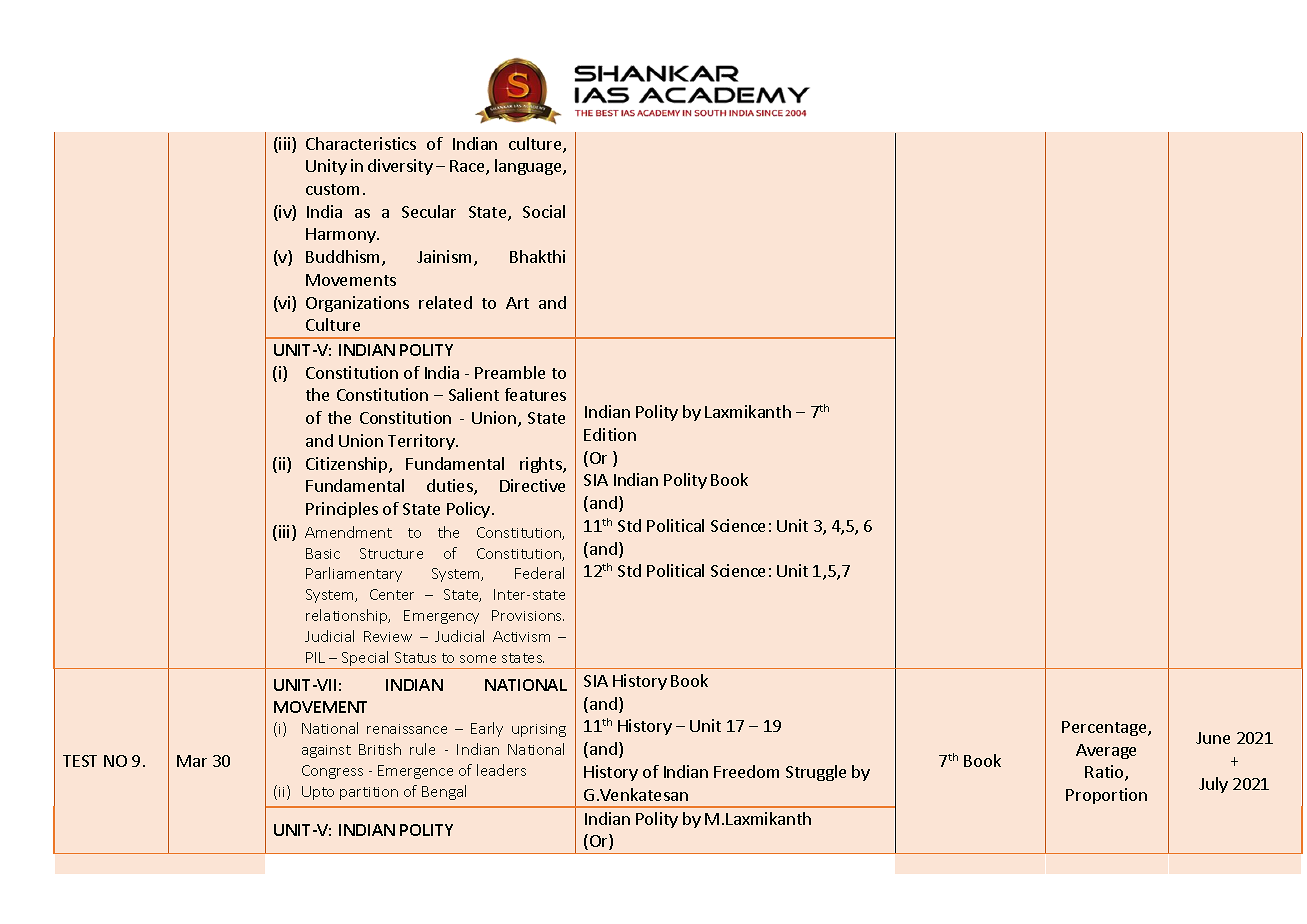 Image resolution: width=1307 pixels, height=924 pixels. Describe the element at coordinates (192, 761) in the image. I see `Mar` at that location.
